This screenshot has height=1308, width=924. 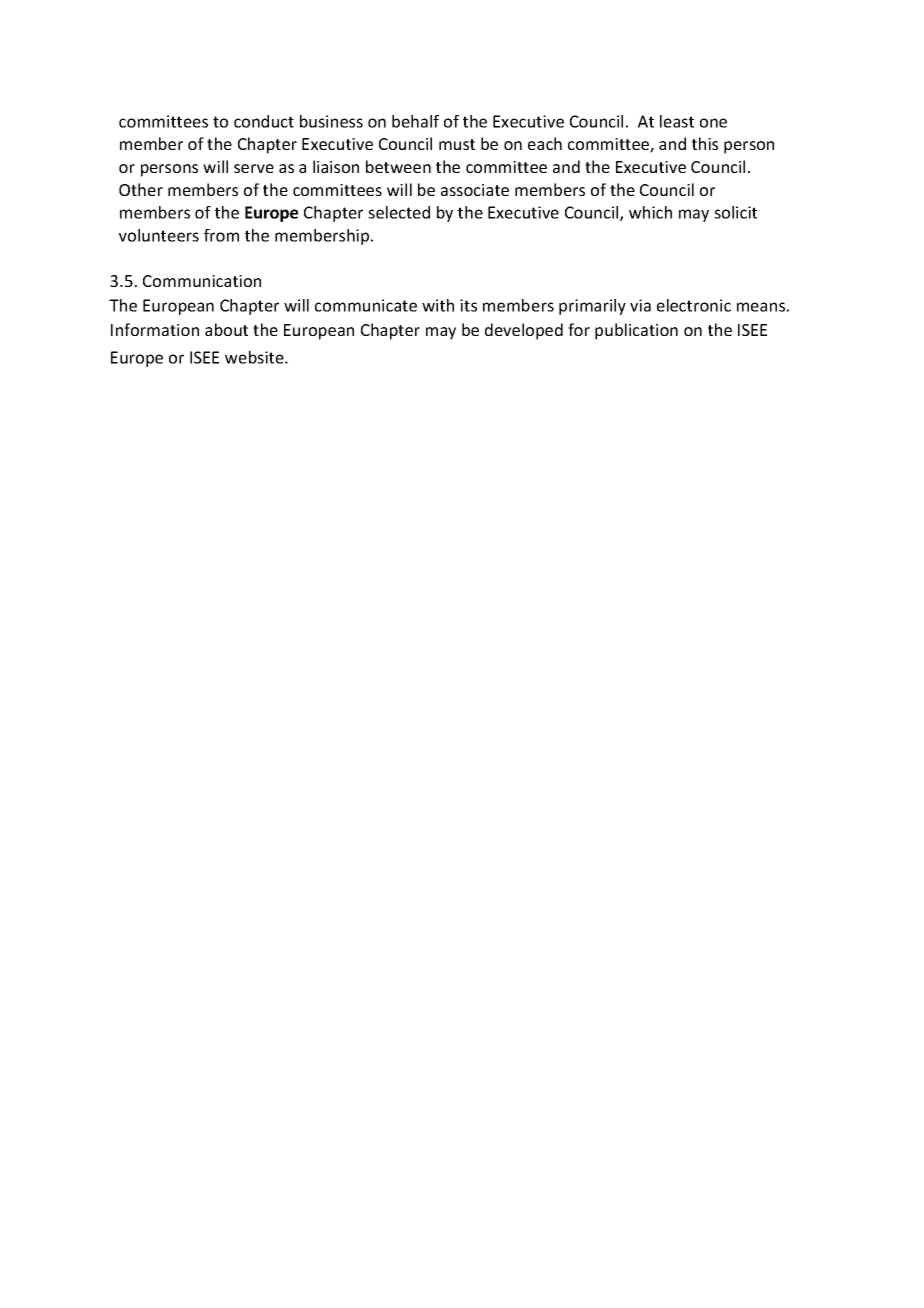 What do you see at coordinates (677, 121) in the screenshot?
I see `least` at bounding box center [677, 121].
